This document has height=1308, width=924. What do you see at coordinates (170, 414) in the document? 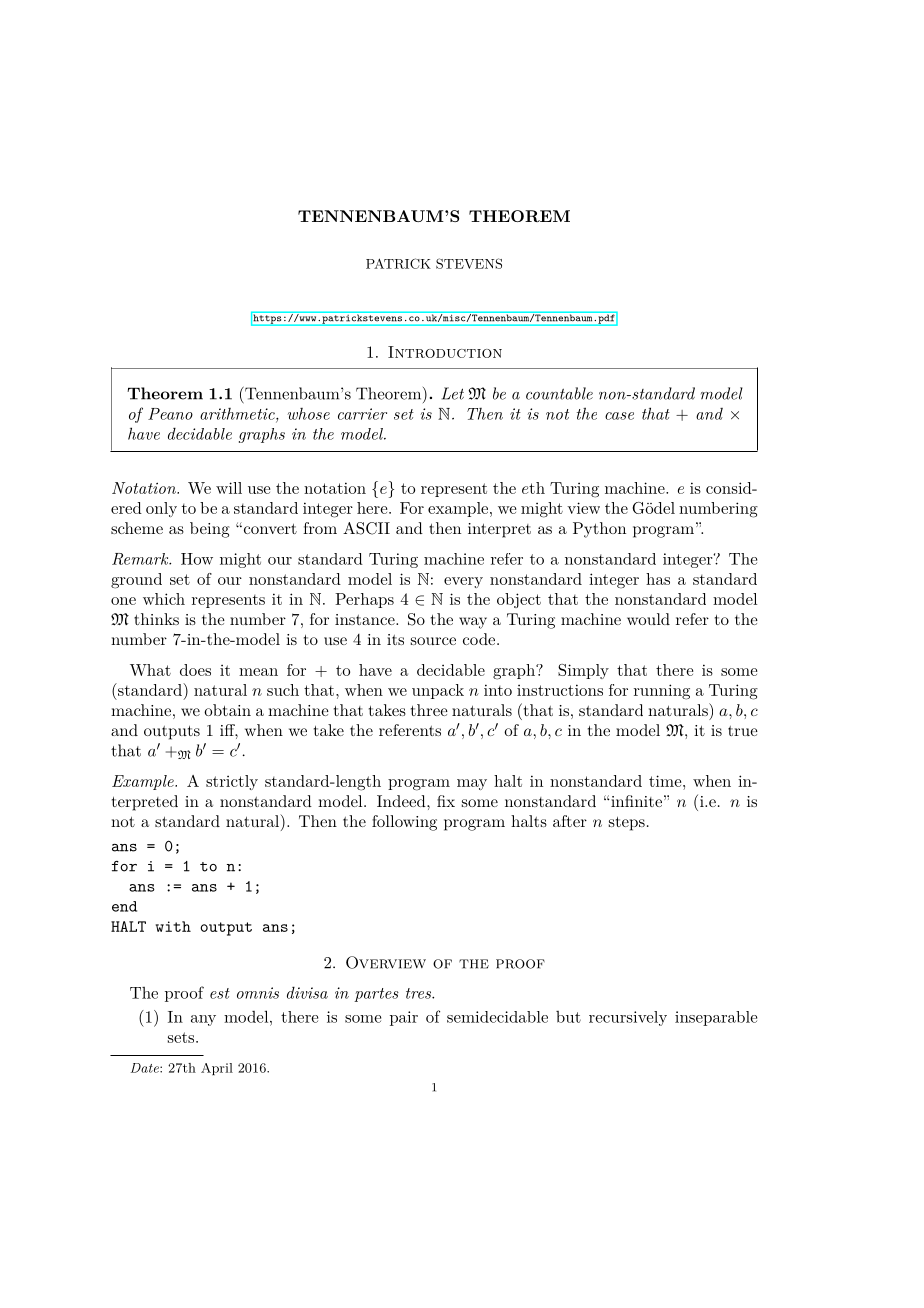
I see `Peano` at bounding box center [170, 414].
